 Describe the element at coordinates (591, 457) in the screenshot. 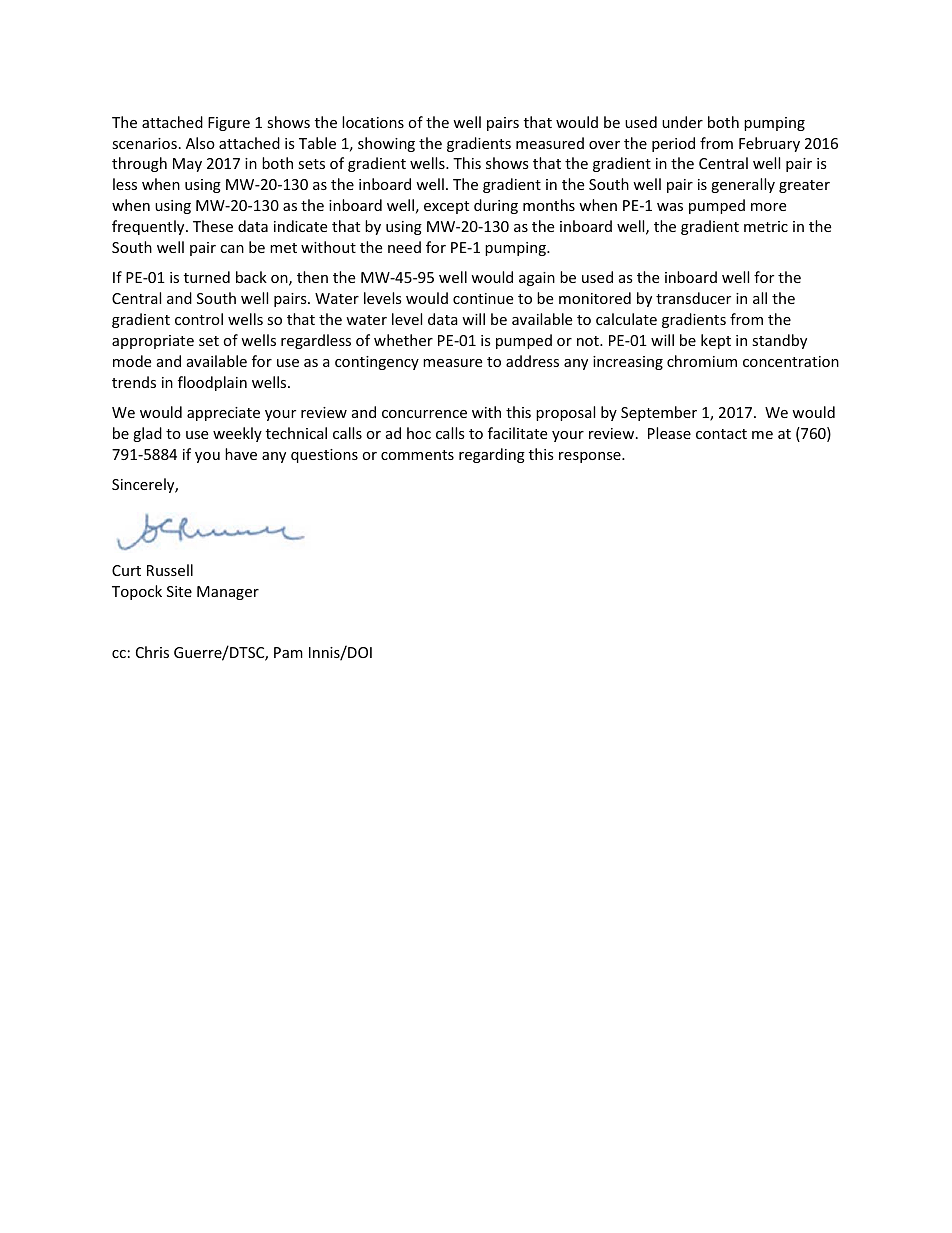

I see `response` at that location.
